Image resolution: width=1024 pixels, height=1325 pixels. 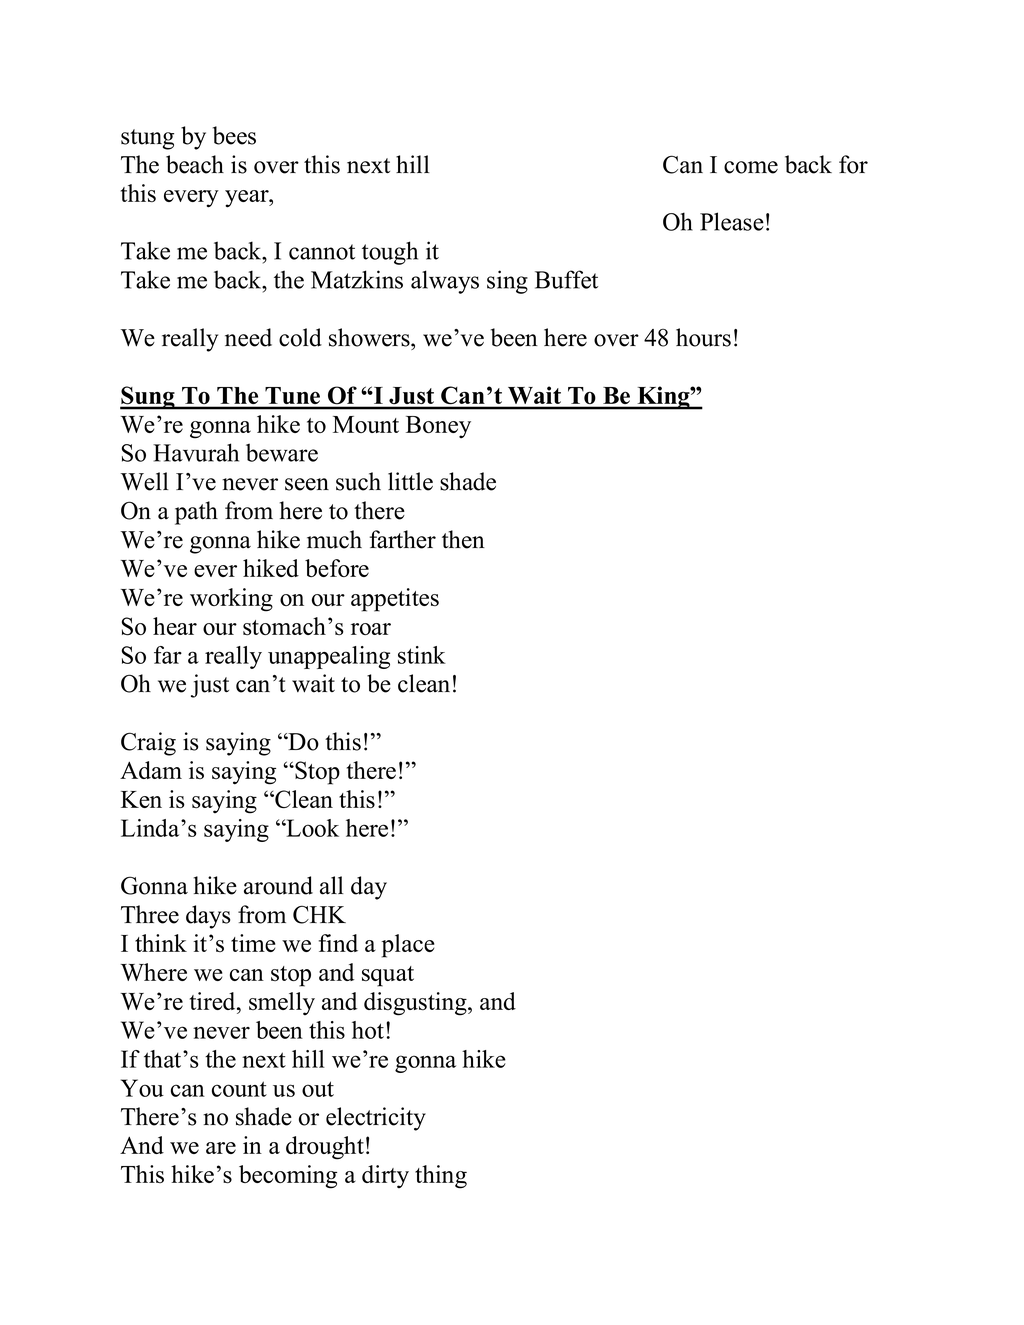 I want to click on tough, so click(x=390, y=253).
